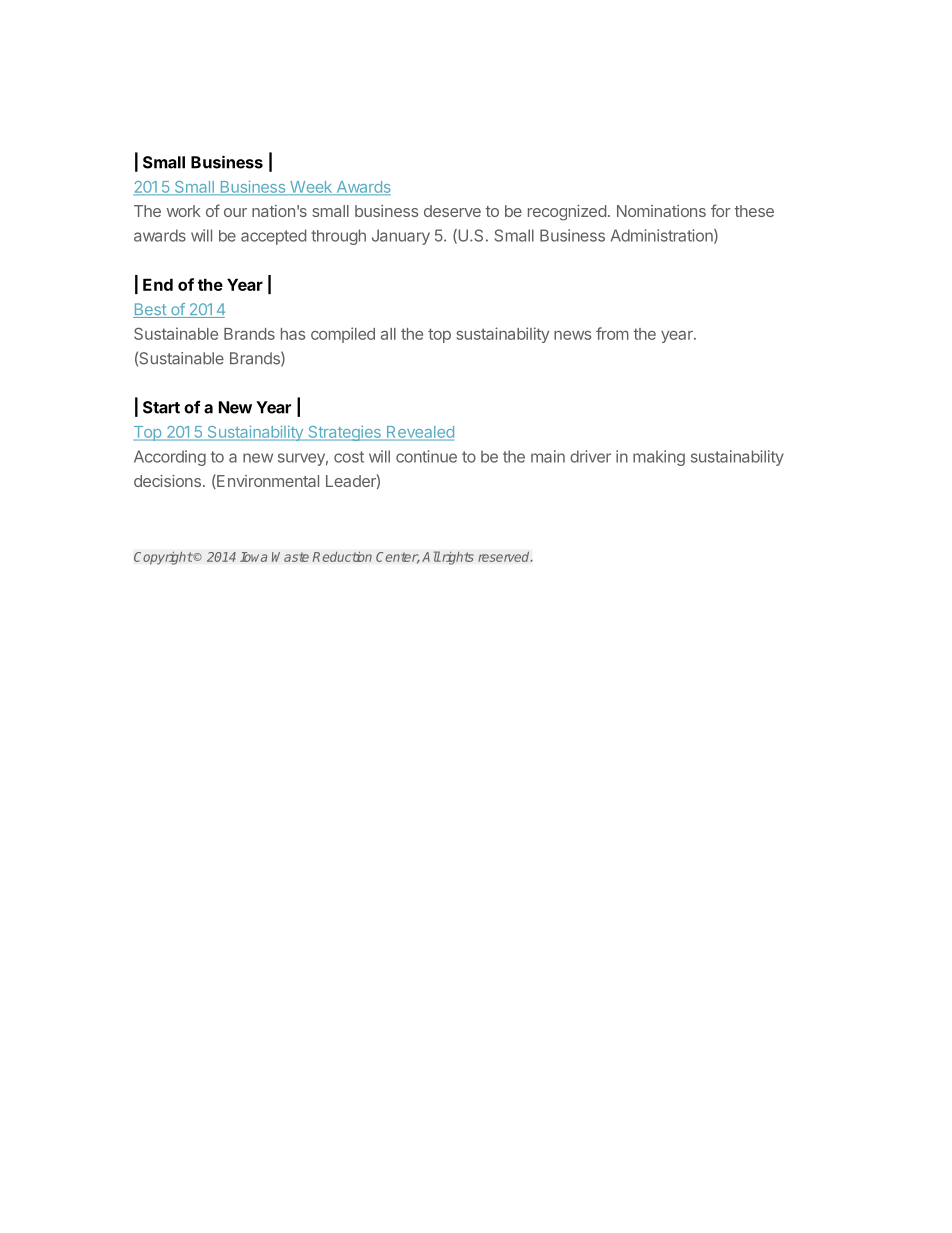 The image size is (952, 1233). I want to click on our, so click(235, 212).
